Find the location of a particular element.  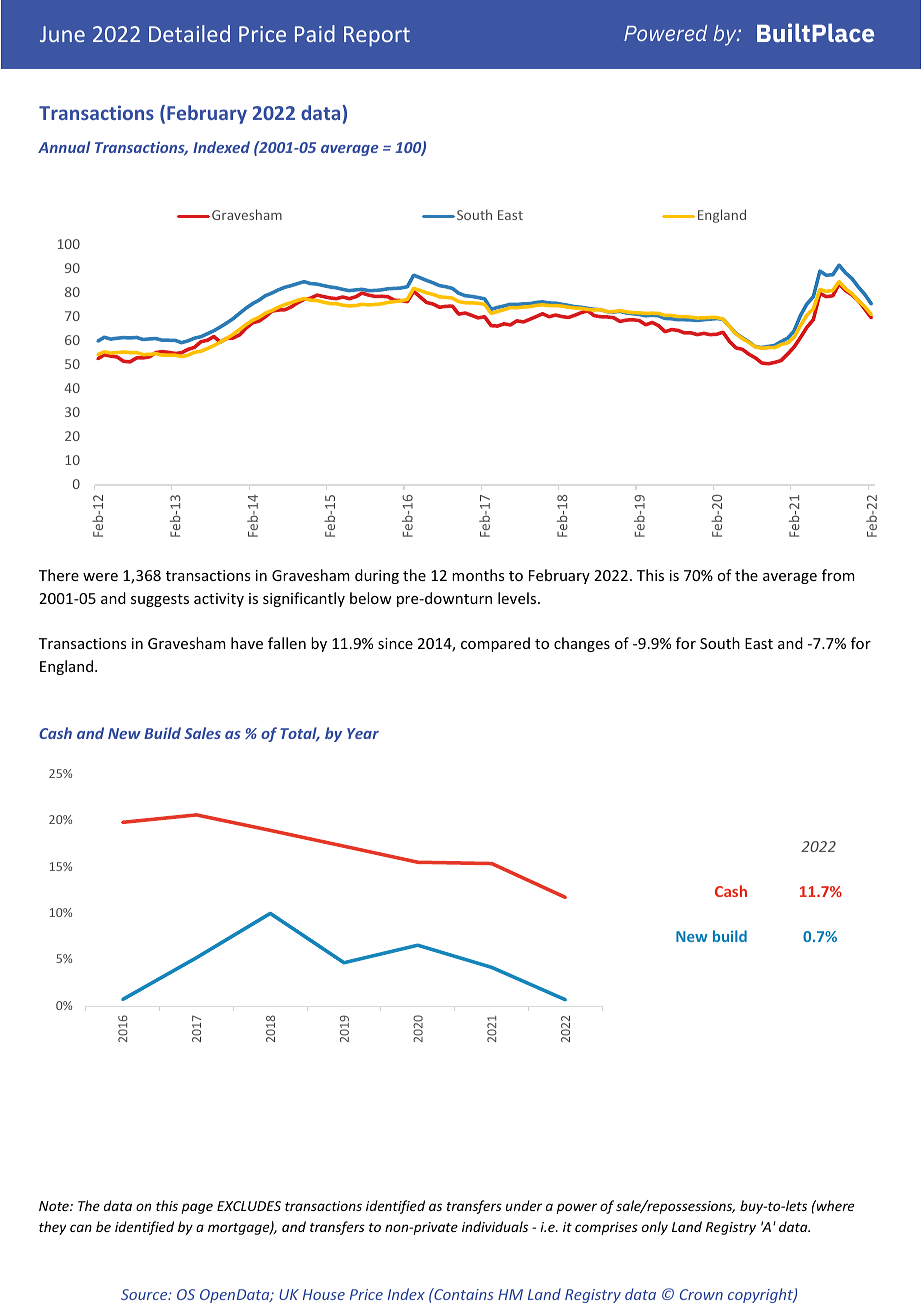

page is located at coordinates (197, 1208).
